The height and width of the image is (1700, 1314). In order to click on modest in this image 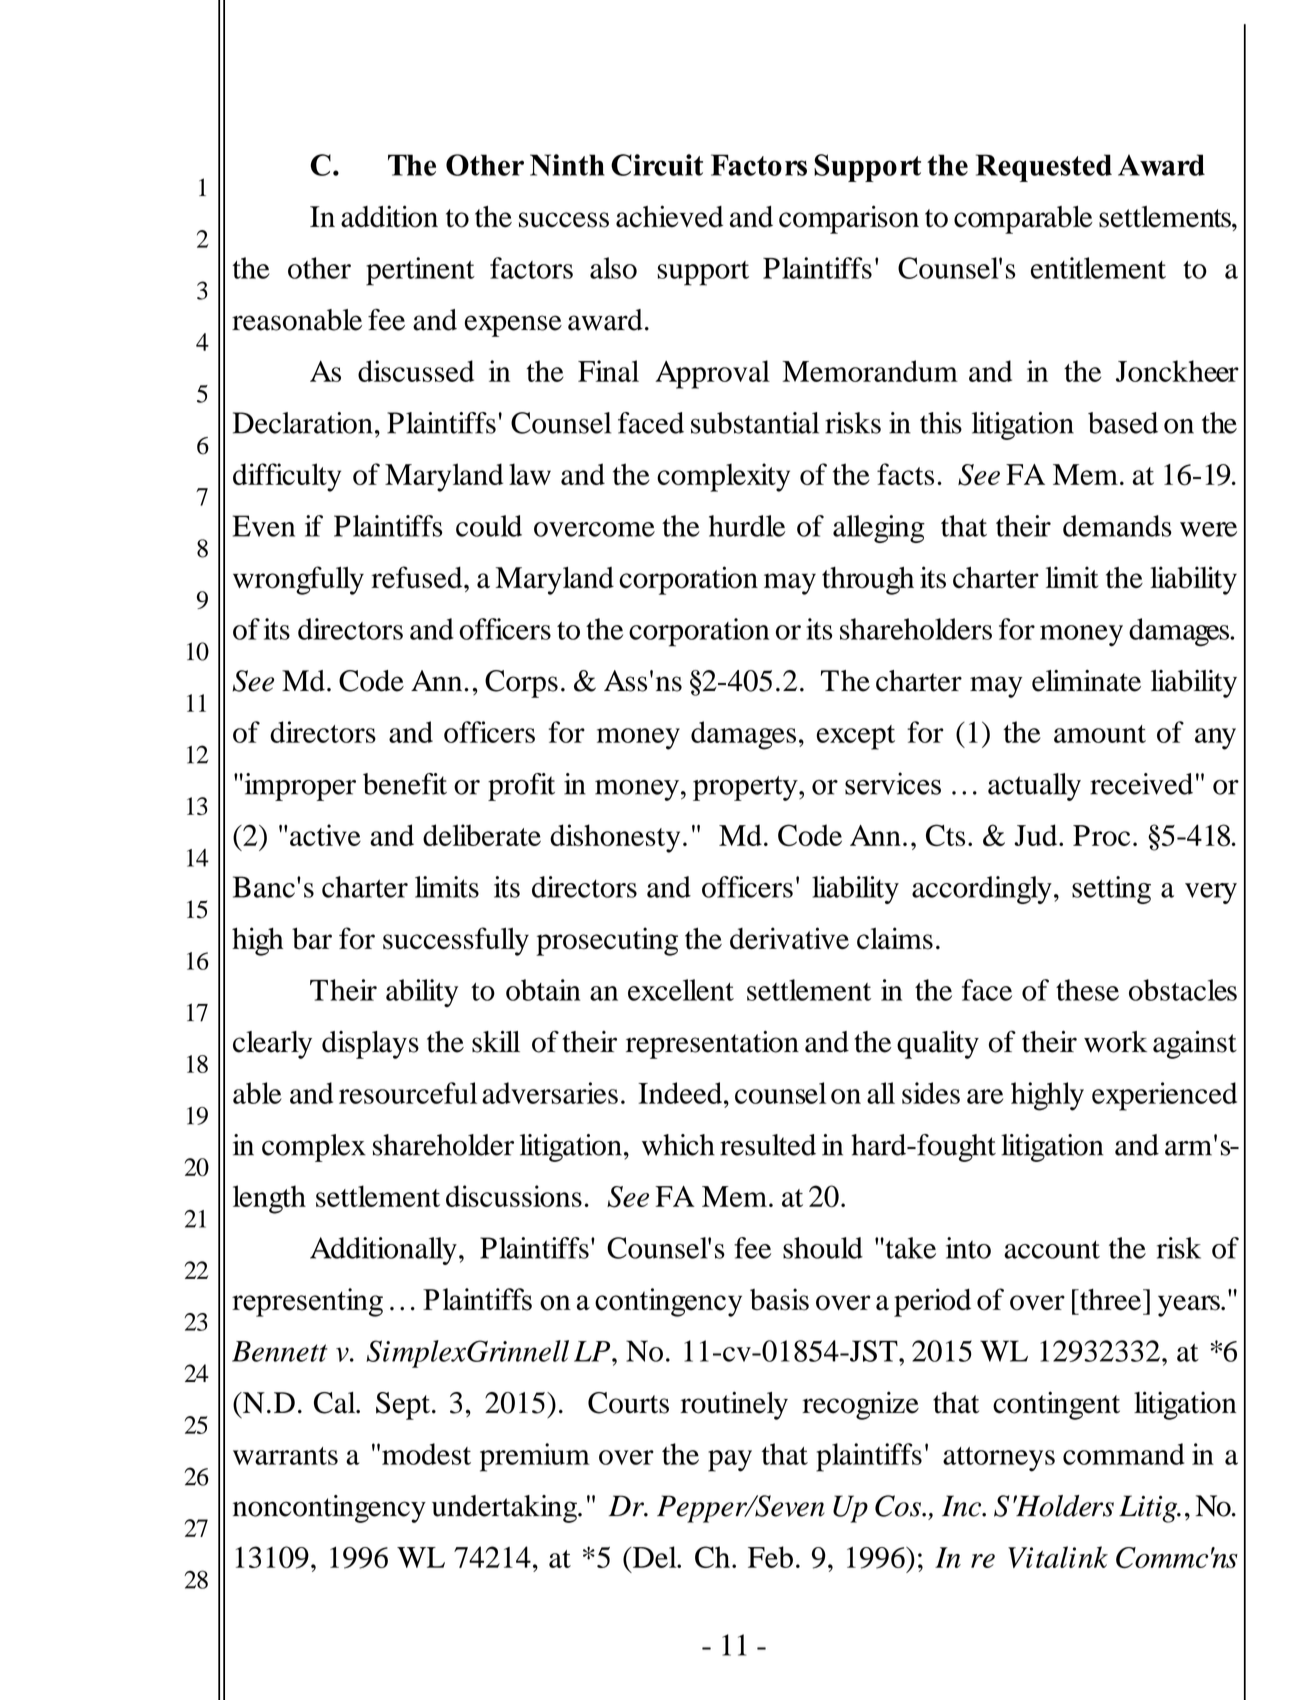, I will do `click(426, 1454)`.
